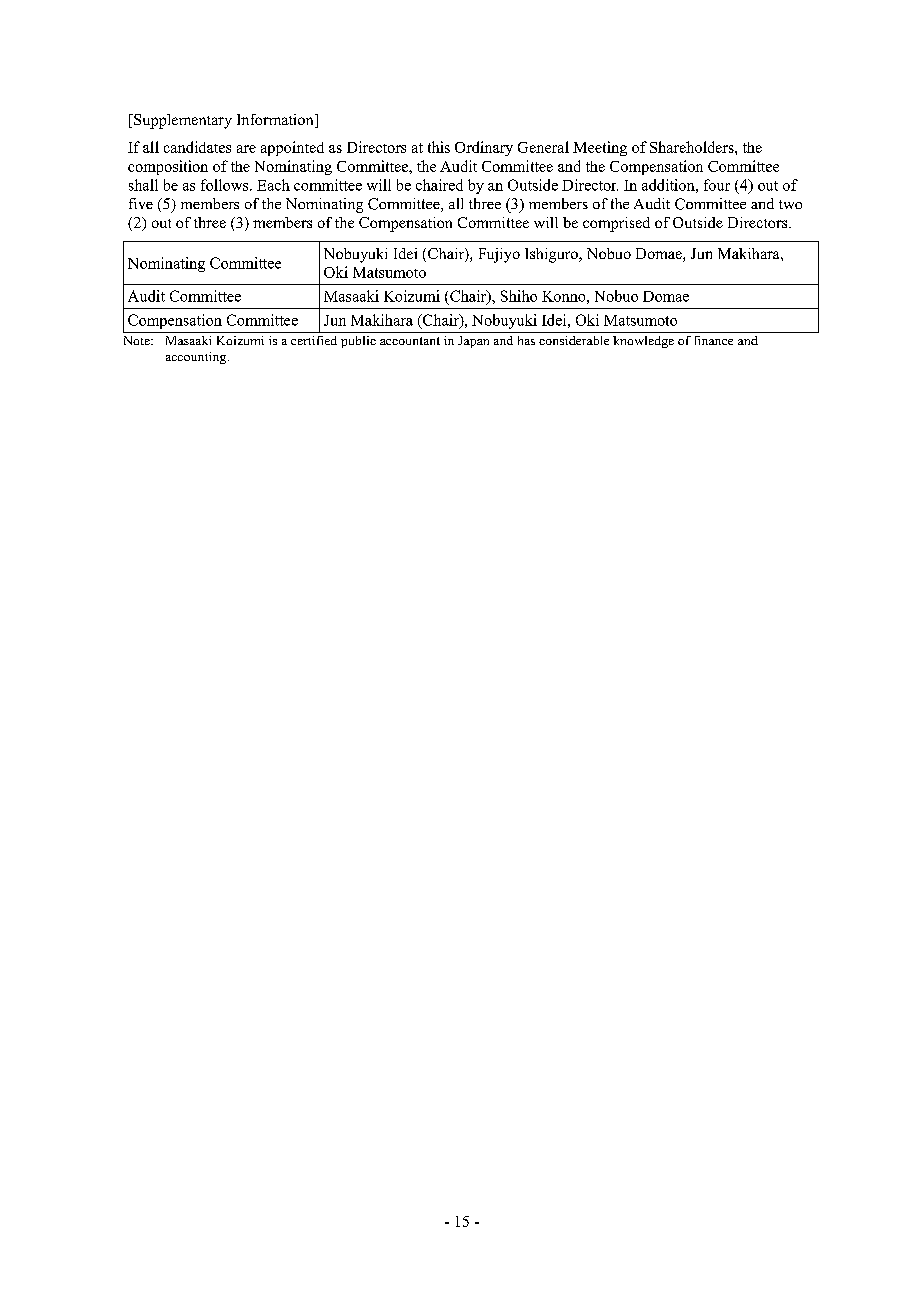 The height and width of the page is (1308, 924). Describe the element at coordinates (439, 147) in the page. I see `this` at that location.
